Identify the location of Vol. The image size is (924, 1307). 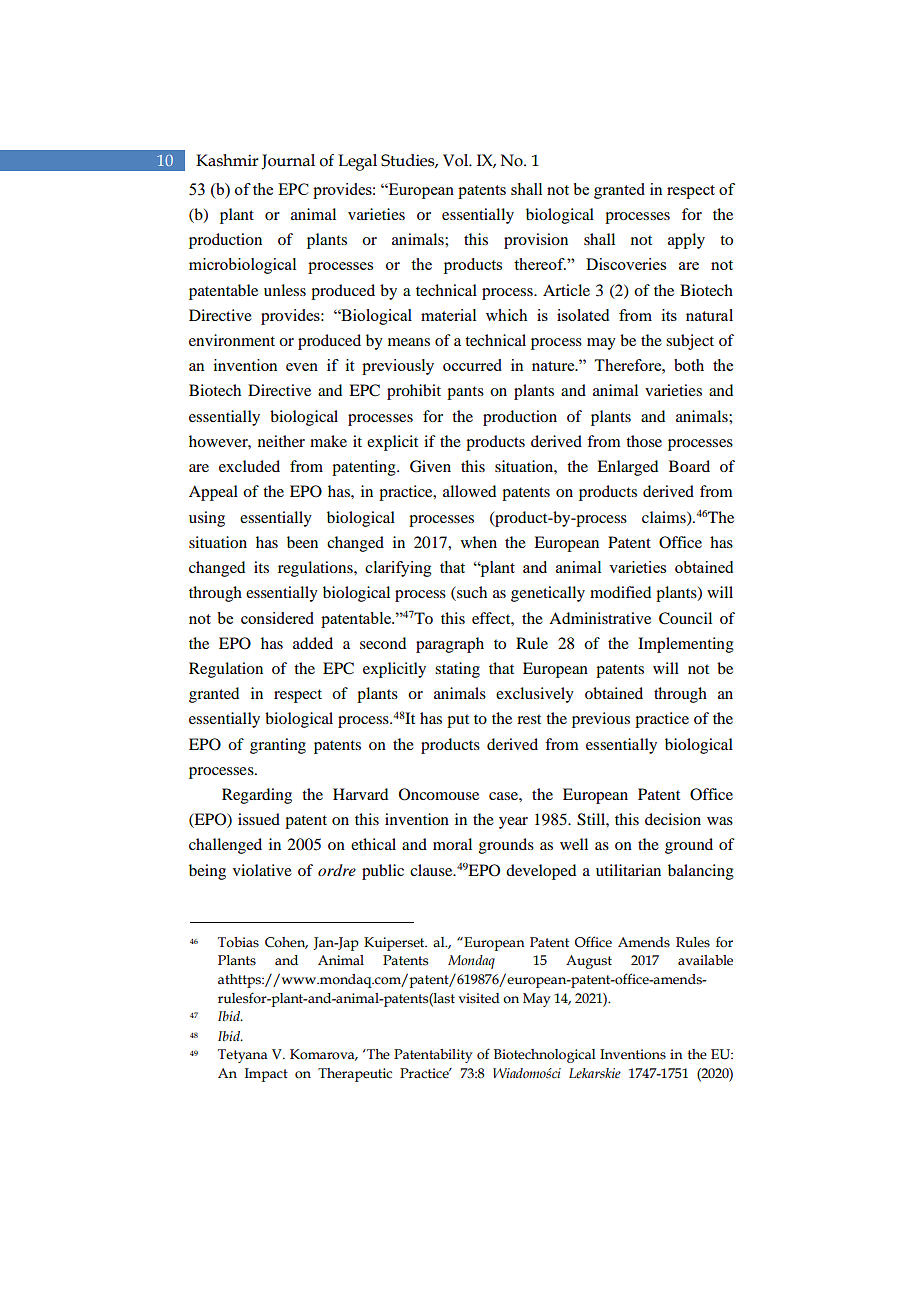
(457, 160).
